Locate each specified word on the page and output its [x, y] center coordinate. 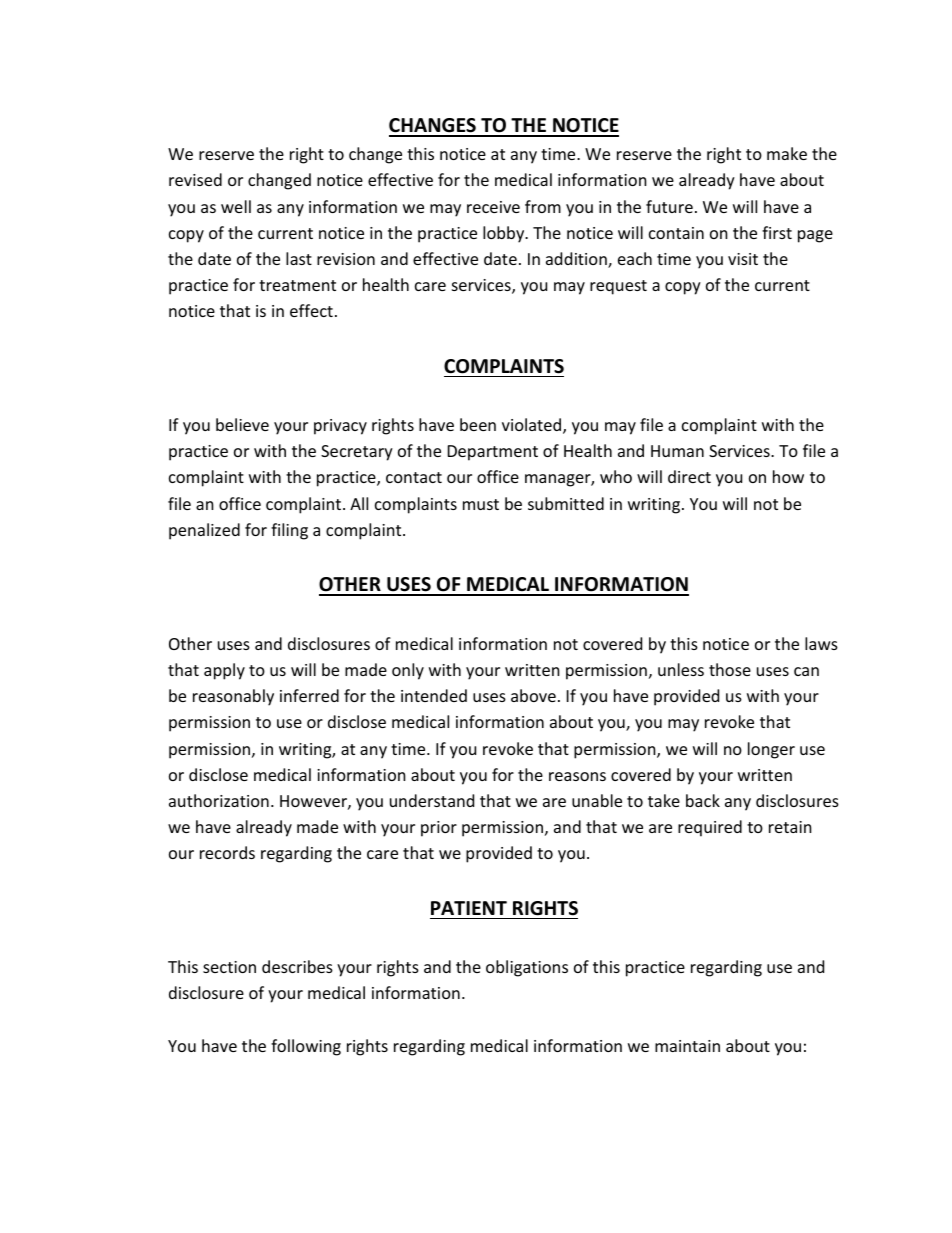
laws [821, 643]
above [533, 695]
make [787, 153]
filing [289, 531]
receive [493, 207]
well [236, 206]
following [306, 1047]
